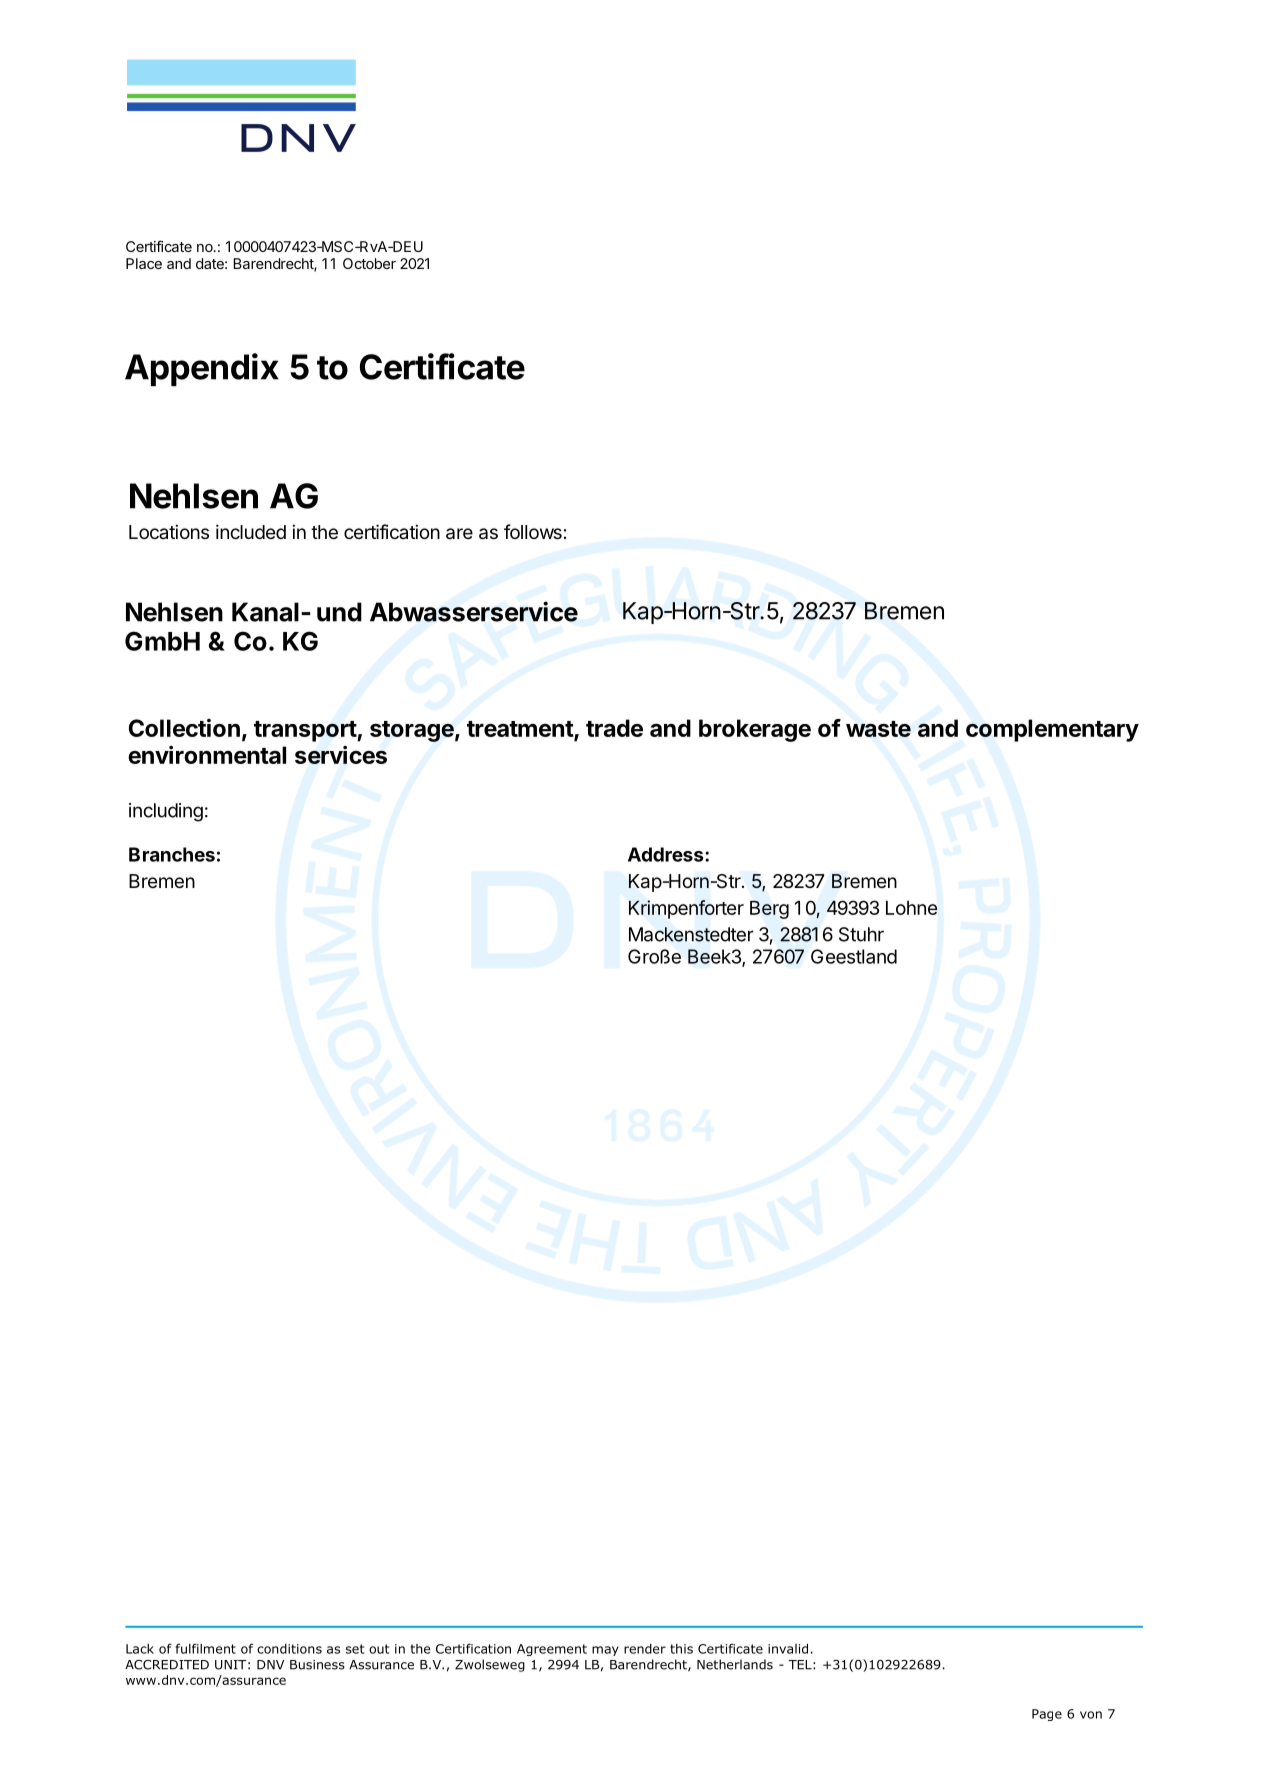 The height and width of the image is (1787, 1264). What do you see at coordinates (533, 531) in the image?
I see `follows` at bounding box center [533, 531].
